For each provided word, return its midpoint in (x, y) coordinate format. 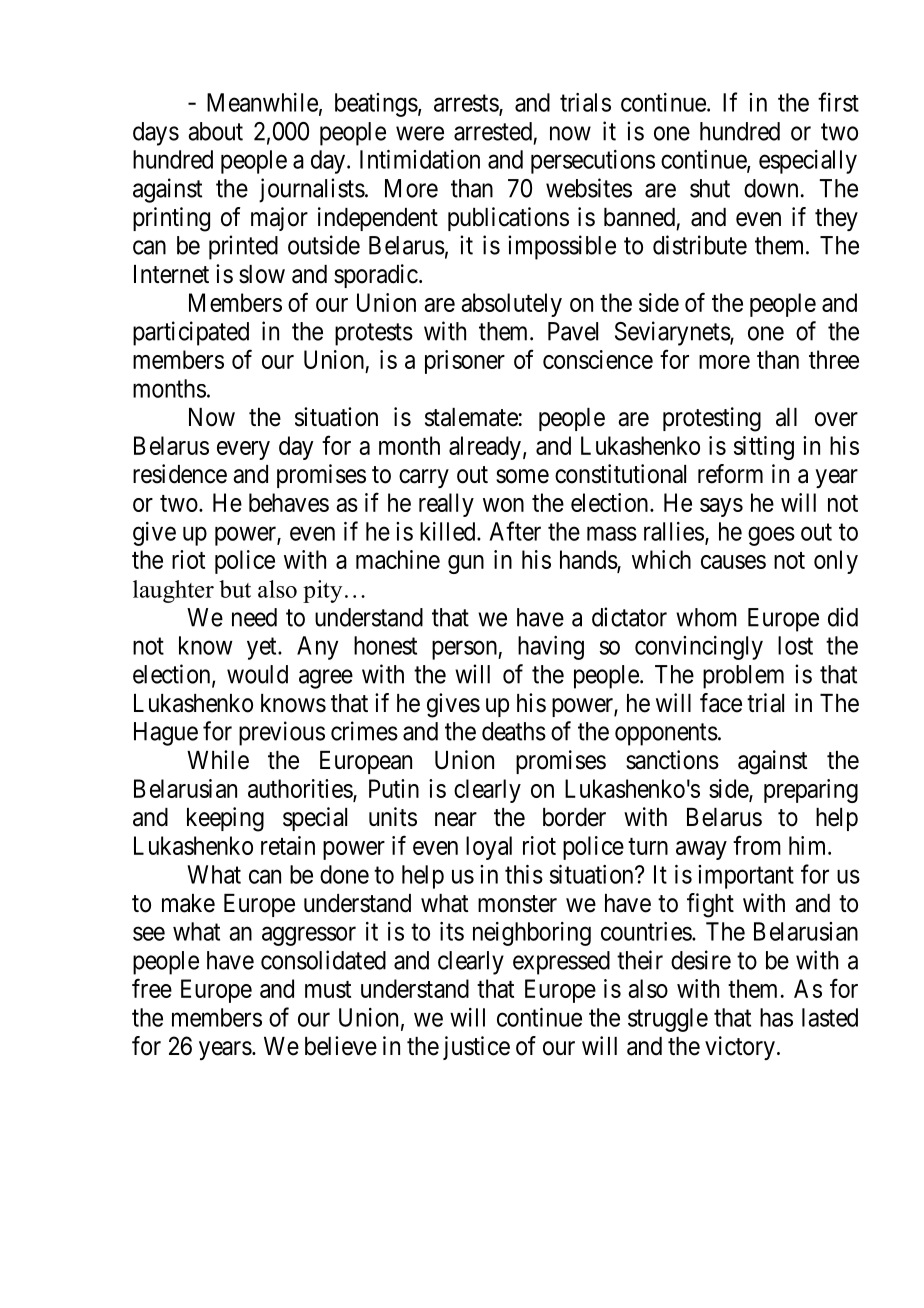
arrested (493, 131)
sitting (764, 448)
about (215, 131)
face (721, 703)
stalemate (471, 417)
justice (476, 1048)
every (243, 450)
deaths (514, 731)
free (152, 988)
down (771, 188)
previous (282, 733)
